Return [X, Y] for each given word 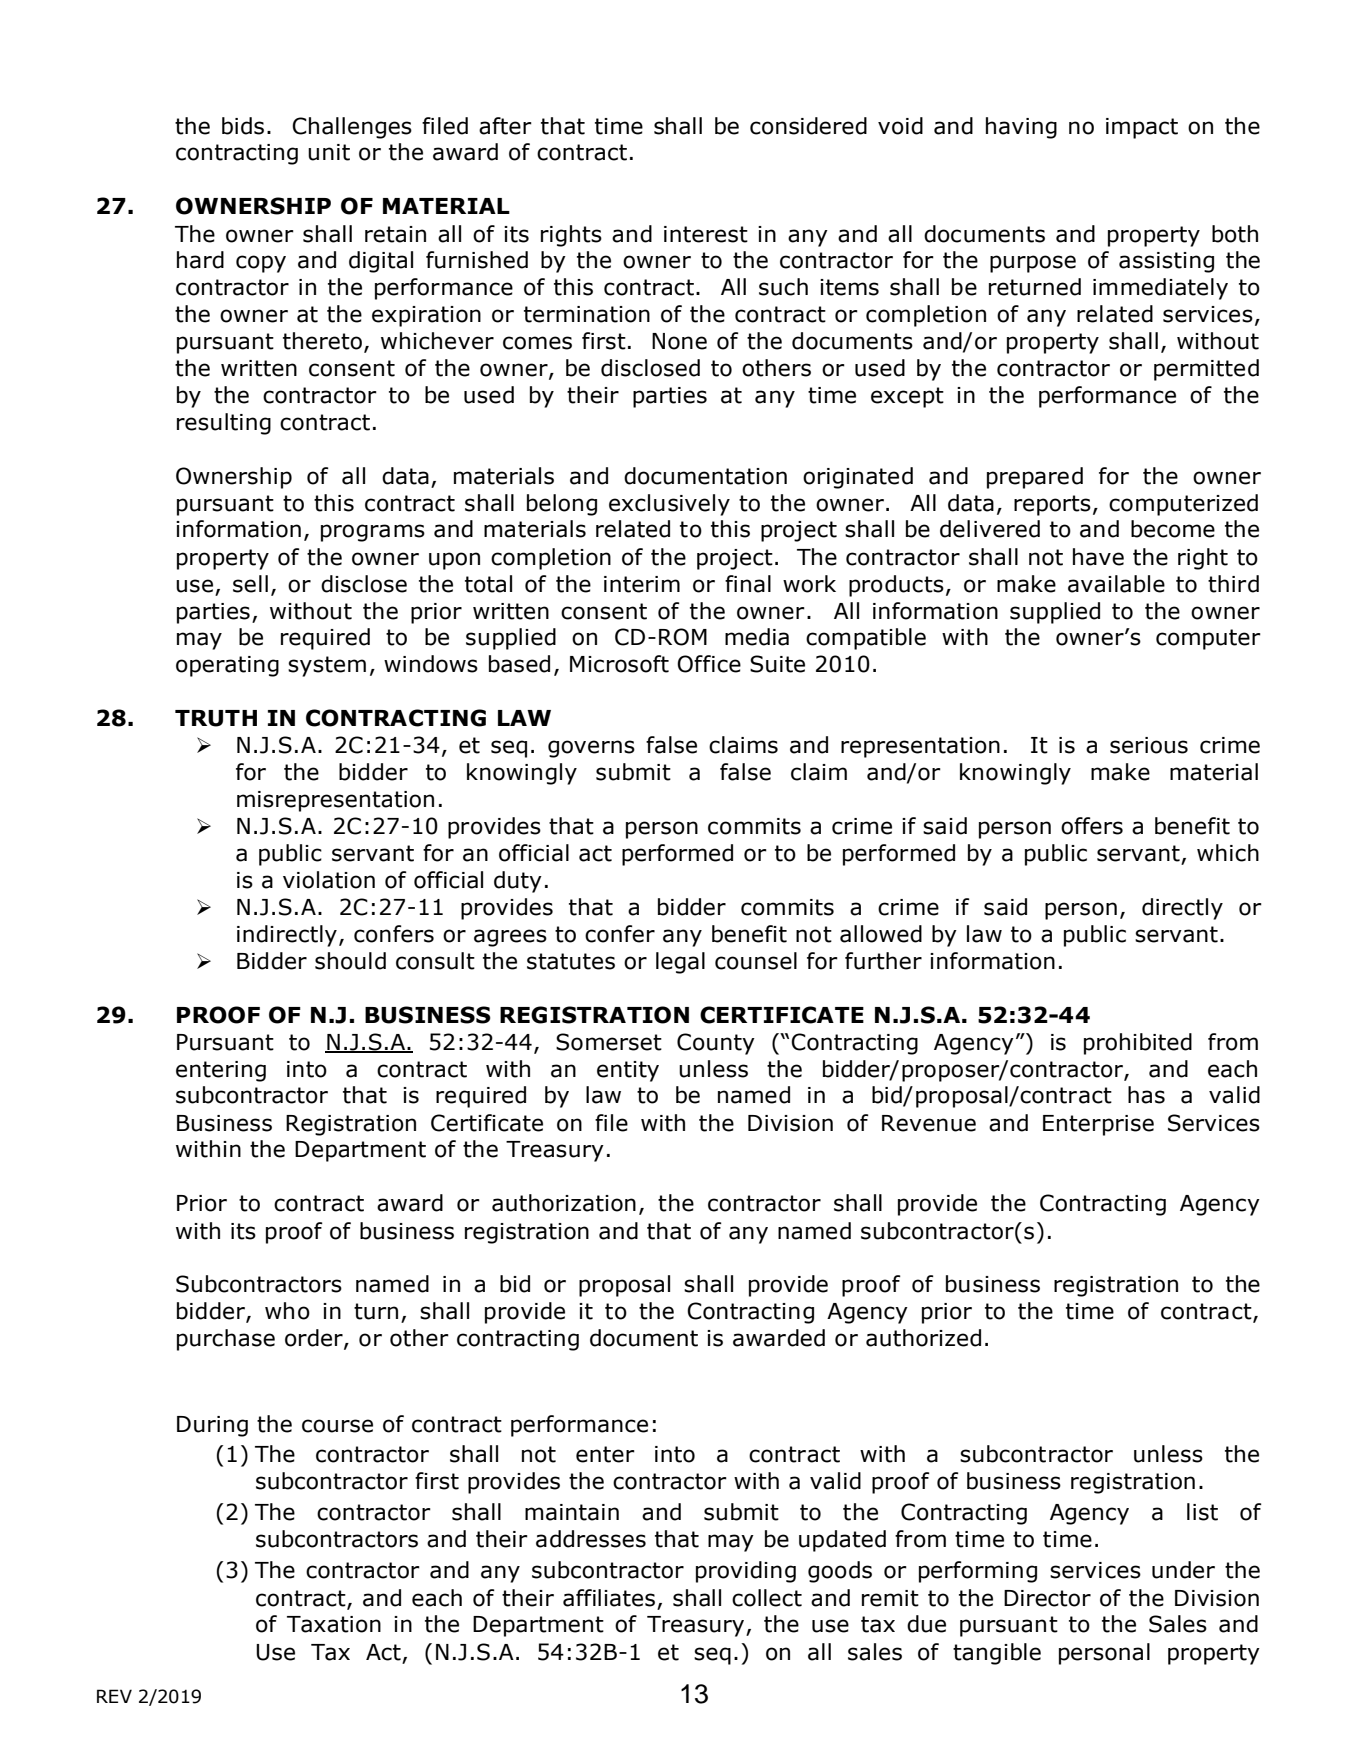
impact [1142, 128]
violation [329, 880]
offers [1092, 826]
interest [706, 234]
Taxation [334, 1624]
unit [329, 152]
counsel [756, 961]
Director [1047, 1598]
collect [767, 1598]
